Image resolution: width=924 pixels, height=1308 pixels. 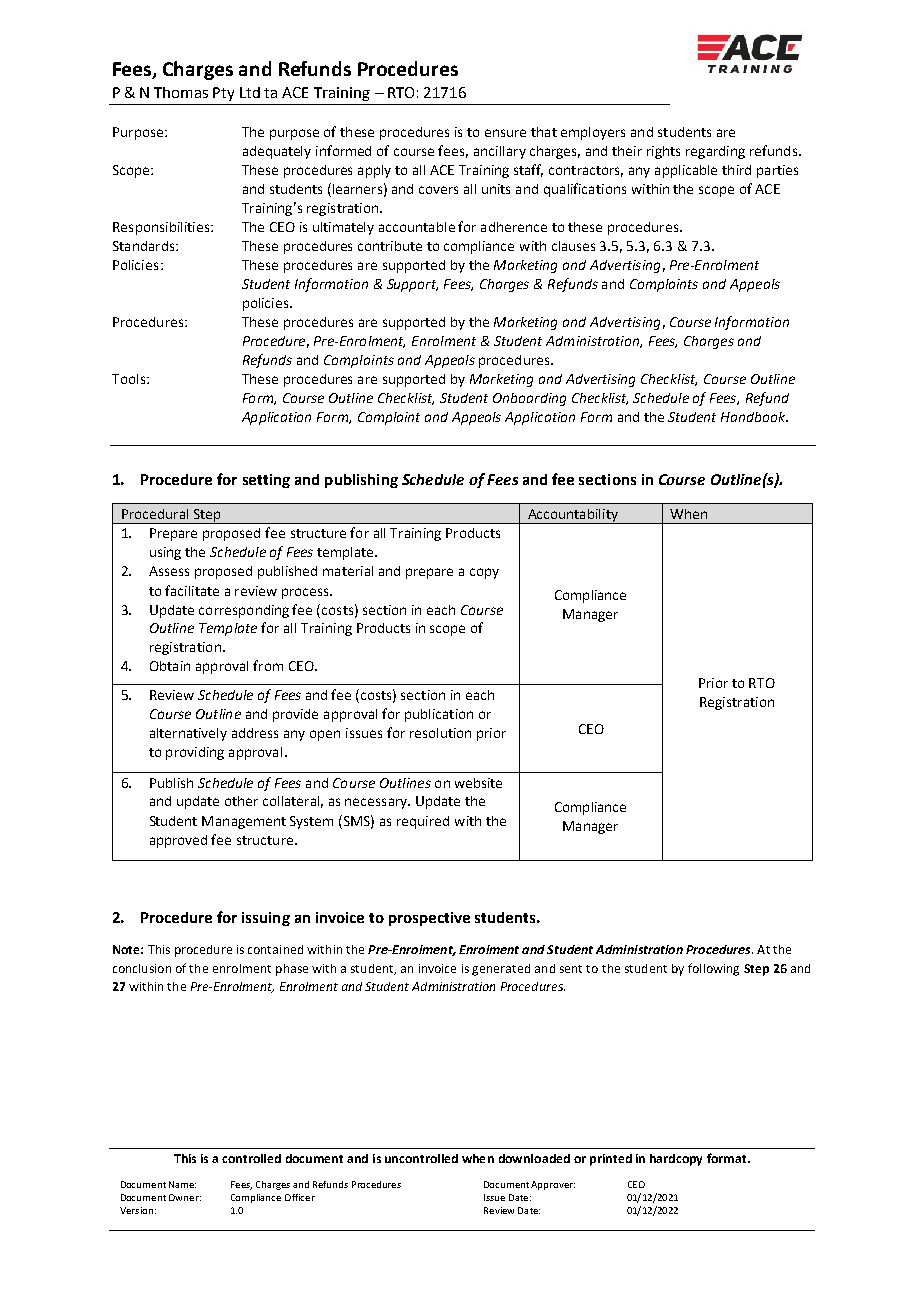 I want to click on ensure, so click(x=505, y=133).
